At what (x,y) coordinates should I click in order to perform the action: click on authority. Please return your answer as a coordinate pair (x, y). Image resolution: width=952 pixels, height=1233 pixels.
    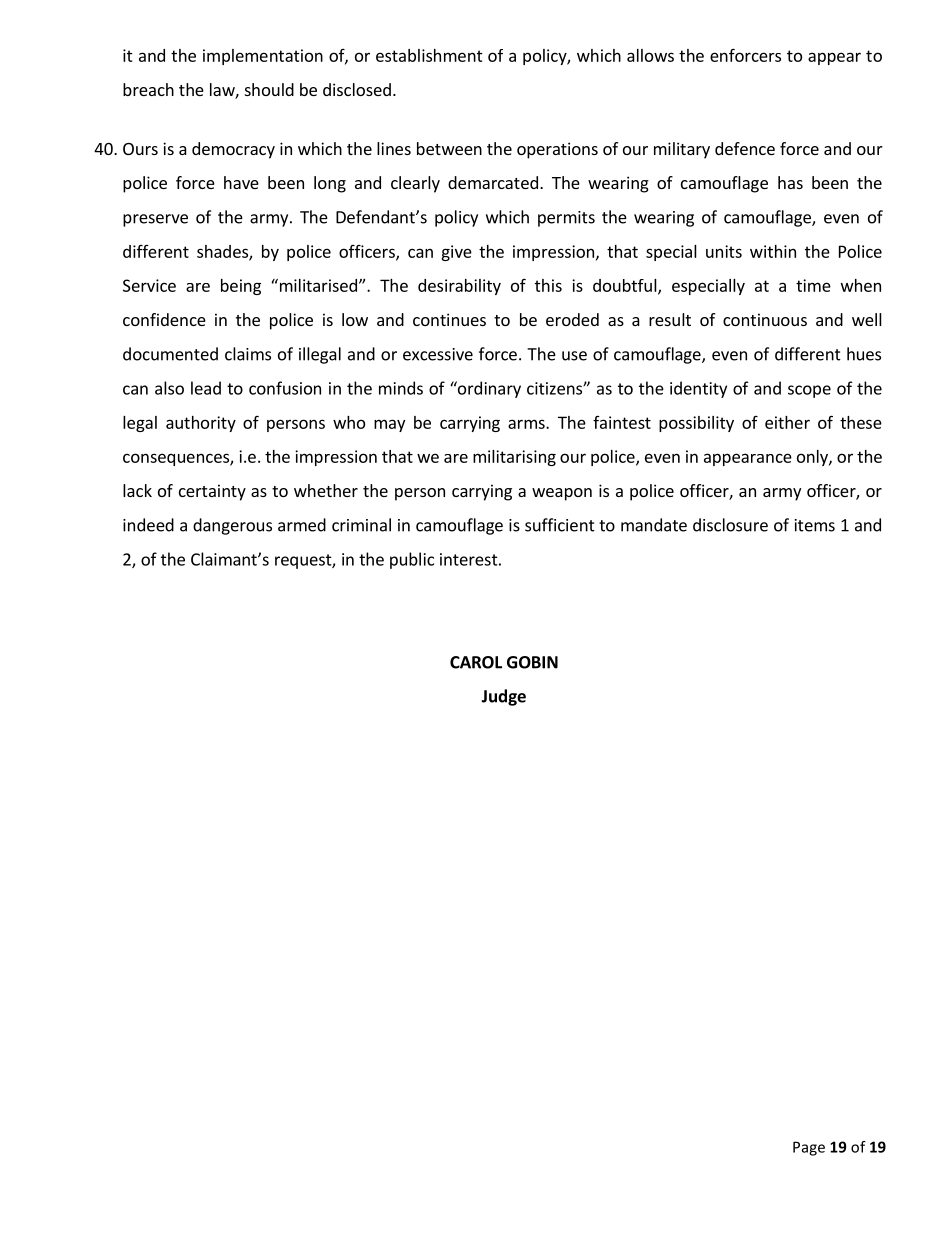
    Looking at the image, I should click on (201, 424).
